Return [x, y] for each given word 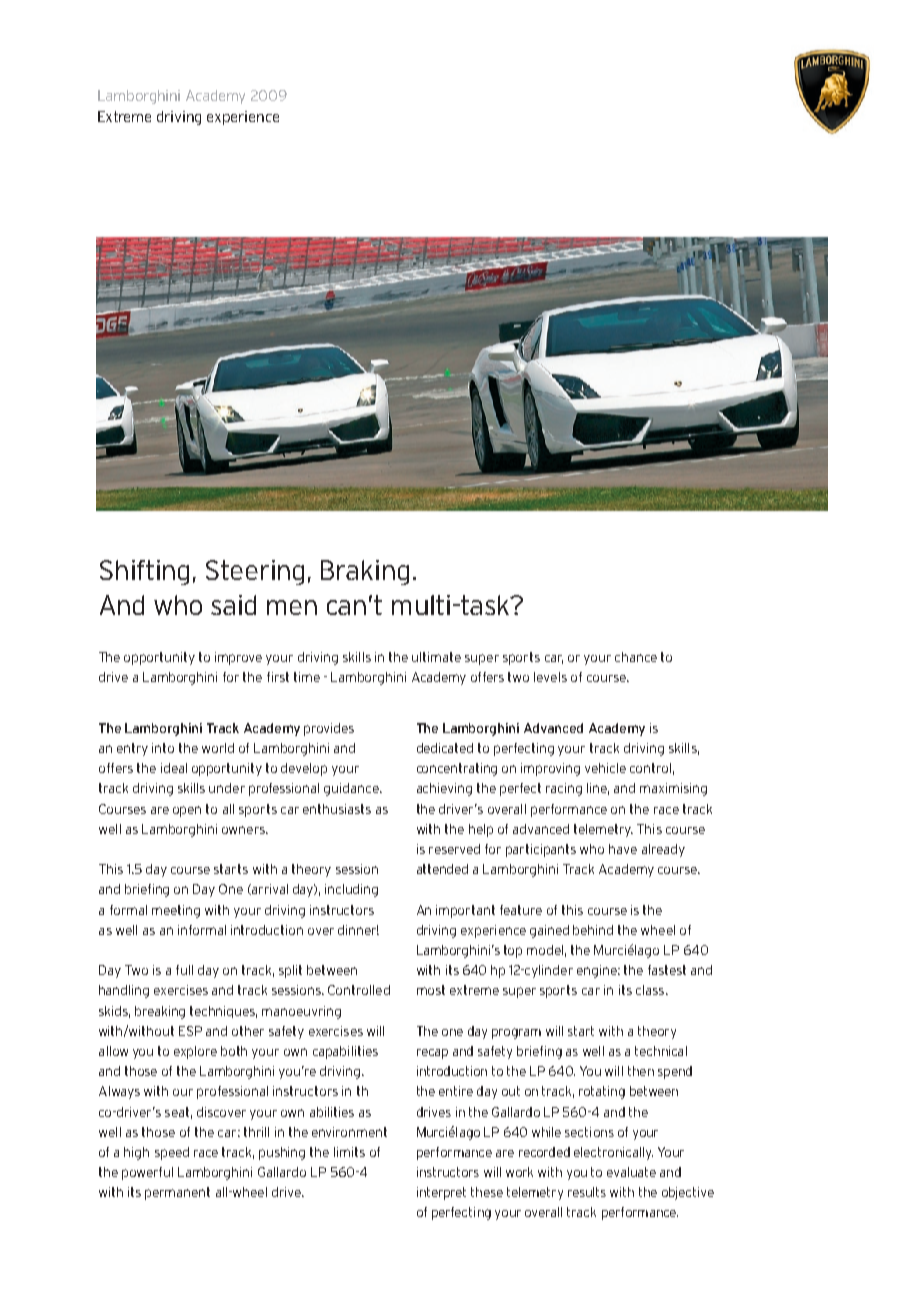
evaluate [631, 1172]
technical [661, 1051]
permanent [177, 1193]
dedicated [445, 748]
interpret [441, 1193]
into [163, 748]
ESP [190, 1031]
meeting [176, 911]
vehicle [605, 768]
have [623, 849]
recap [432, 1054]
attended [442, 869]
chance [636, 657]
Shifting [144, 572]
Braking [365, 572]
